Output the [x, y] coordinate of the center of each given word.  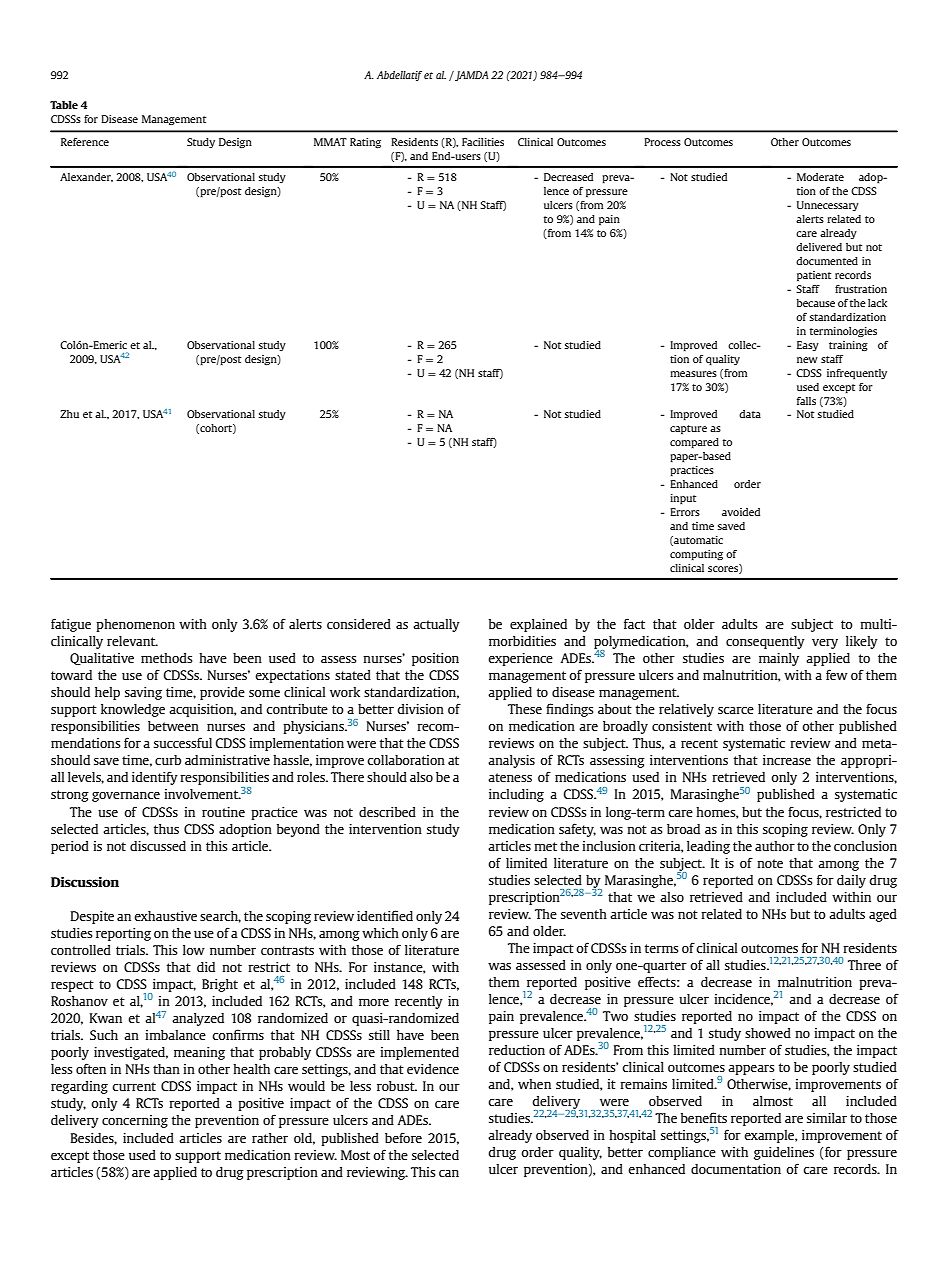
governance [126, 797]
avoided [741, 512]
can [449, 1173]
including [516, 795]
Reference [85, 142]
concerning [135, 1121]
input [683, 499]
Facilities [483, 142]
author [775, 846]
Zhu [69, 414]
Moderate [820, 177]
